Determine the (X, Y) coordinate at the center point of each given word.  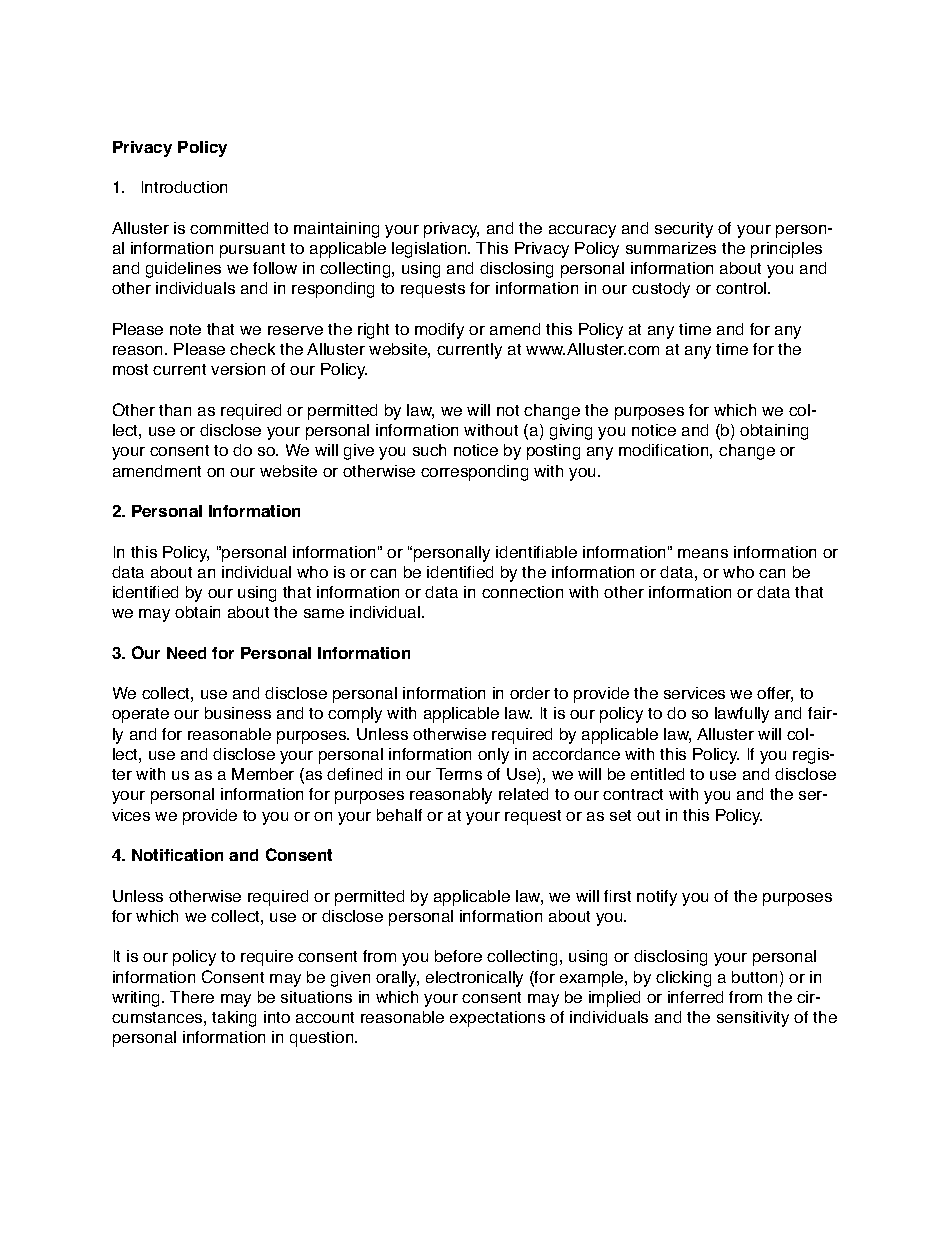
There (192, 997)
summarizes (671, 248)
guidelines (183, 270)
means (703, 553)
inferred (695, 997)
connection (522, 592)
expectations (497, 1019)
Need (186, 653)
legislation (430, 250)
